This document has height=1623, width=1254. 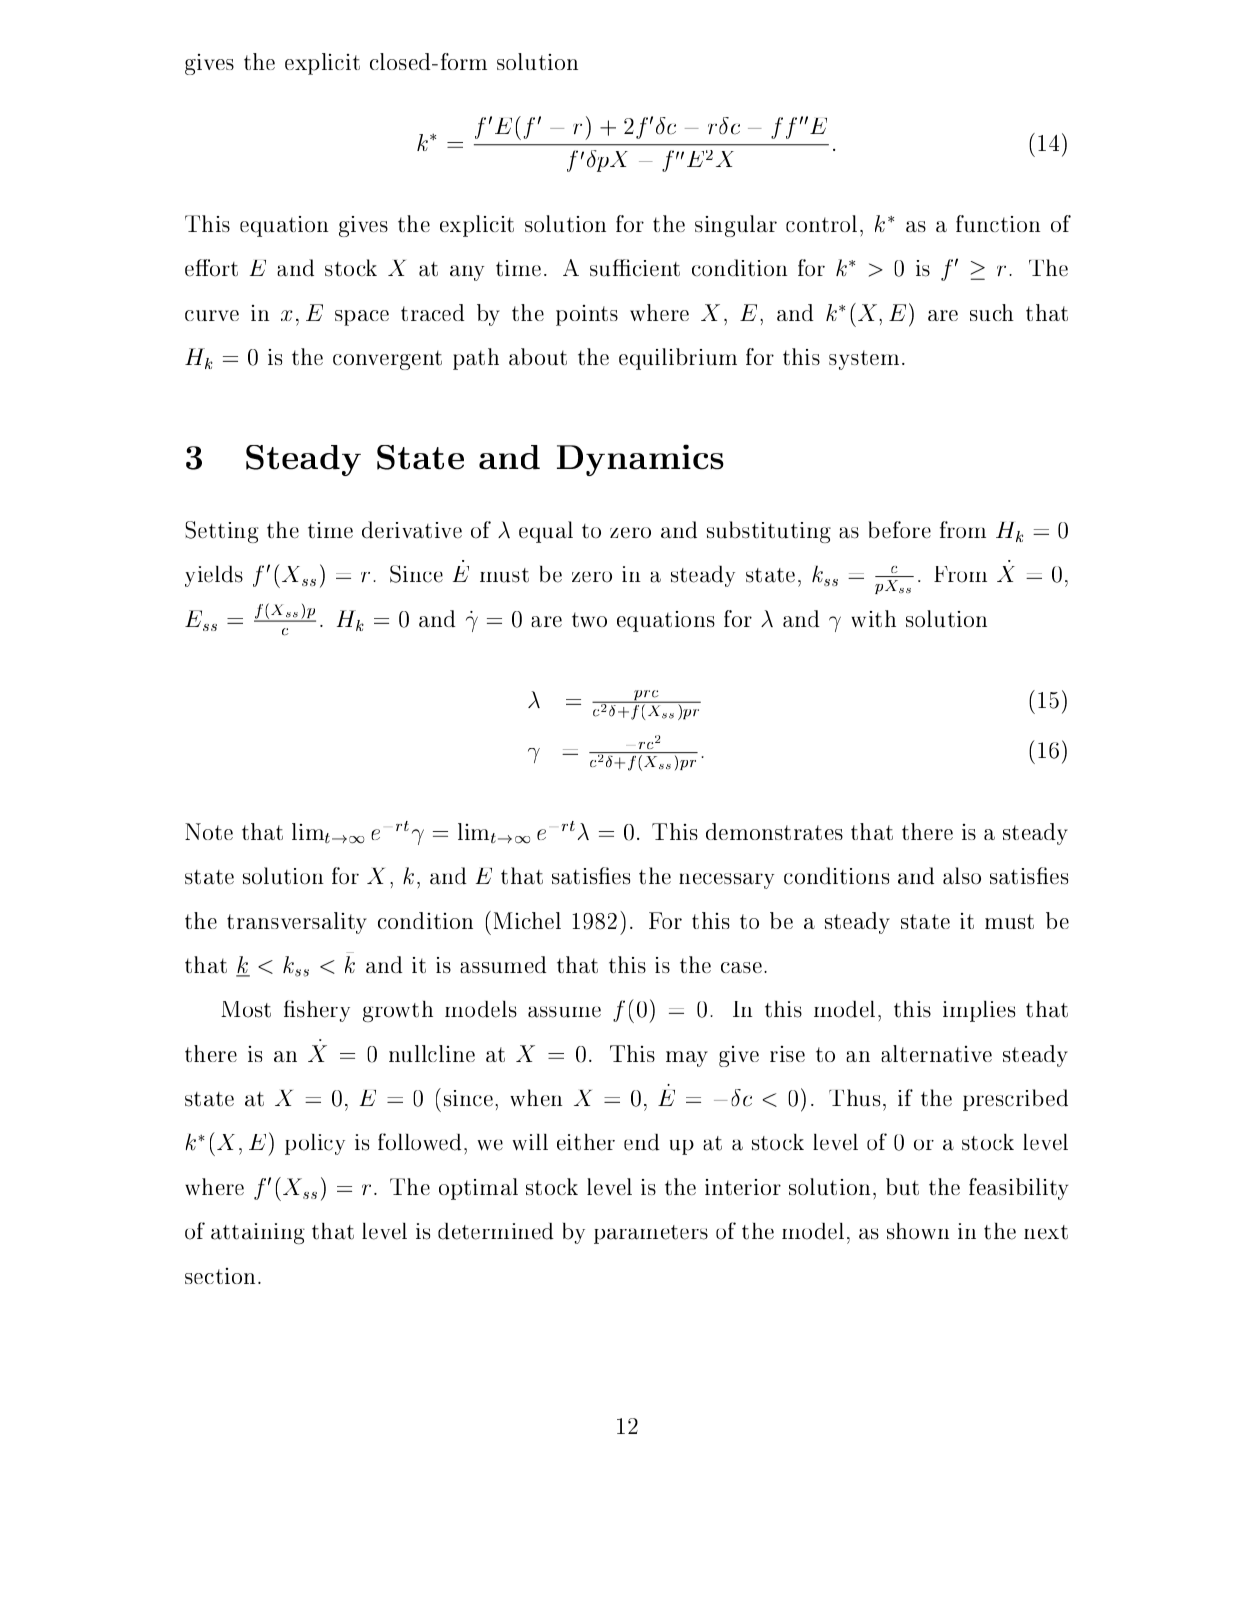 What do you see at coordinates (873, 618) in the document?
I see `with` at bounding box center [873, 618].
